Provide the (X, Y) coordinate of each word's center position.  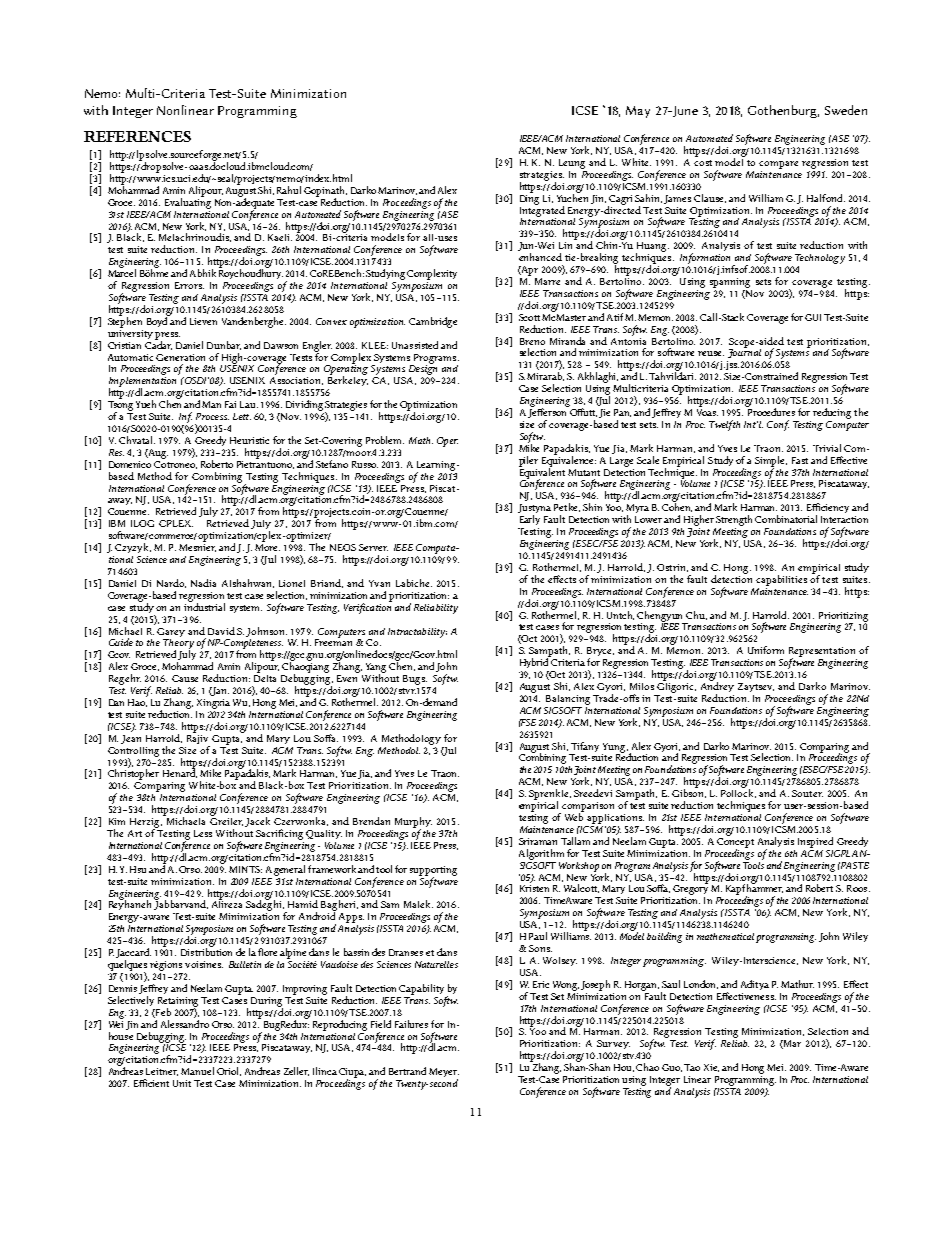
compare (778, 165)
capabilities (781, 580)
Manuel (197, 1071)
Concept (735, 842)
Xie (711, 1068)
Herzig (146, 824)
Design (423, 370)
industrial (204, 606)
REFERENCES (137, 136)
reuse (711, 353)
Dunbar (224, 345)
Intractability (417, 633)
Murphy (413, 823)
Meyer (444, 1074)
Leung (572, 164)
